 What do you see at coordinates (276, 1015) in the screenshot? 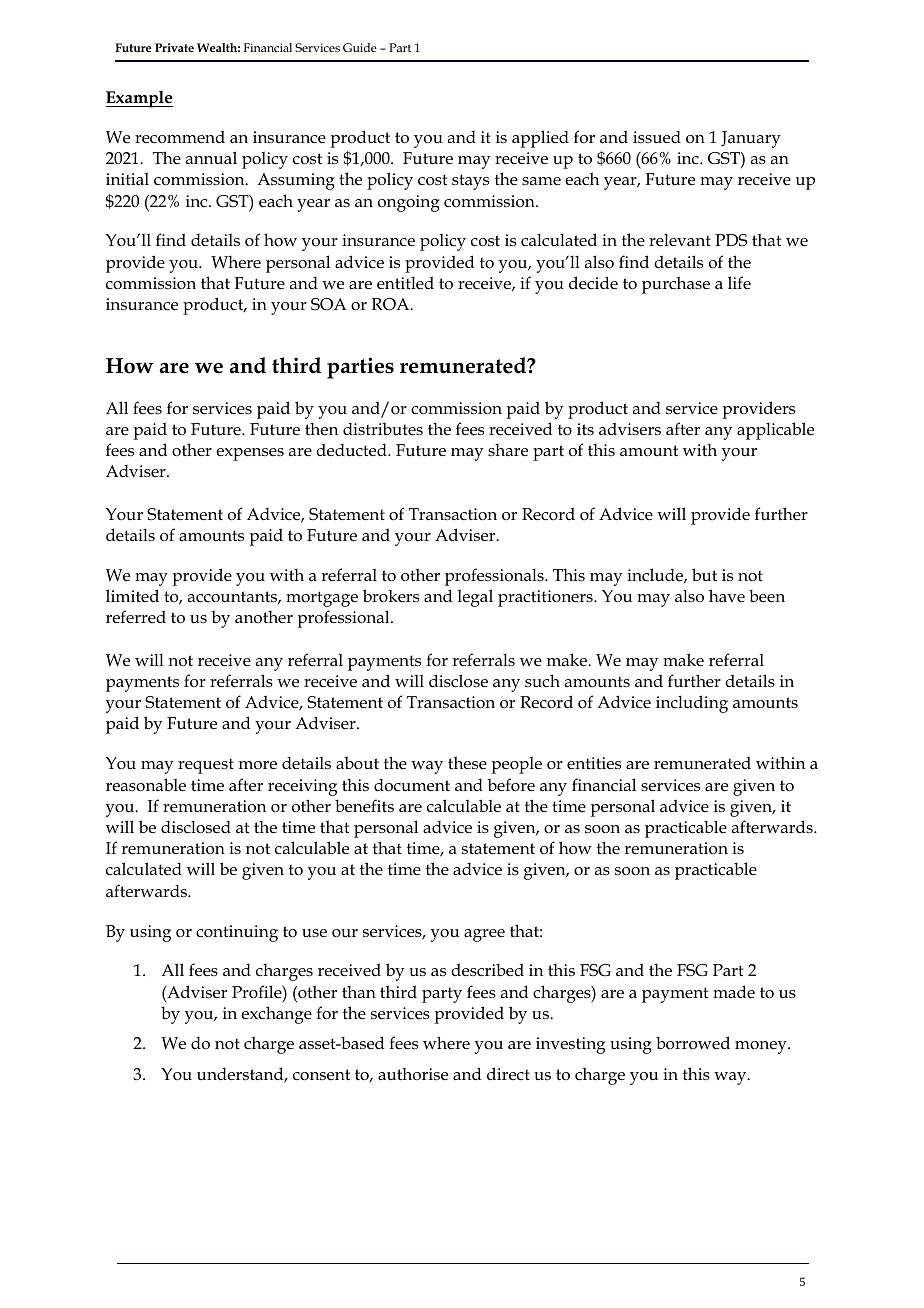
I see `exchange` at bounding box center [276, 1015].
